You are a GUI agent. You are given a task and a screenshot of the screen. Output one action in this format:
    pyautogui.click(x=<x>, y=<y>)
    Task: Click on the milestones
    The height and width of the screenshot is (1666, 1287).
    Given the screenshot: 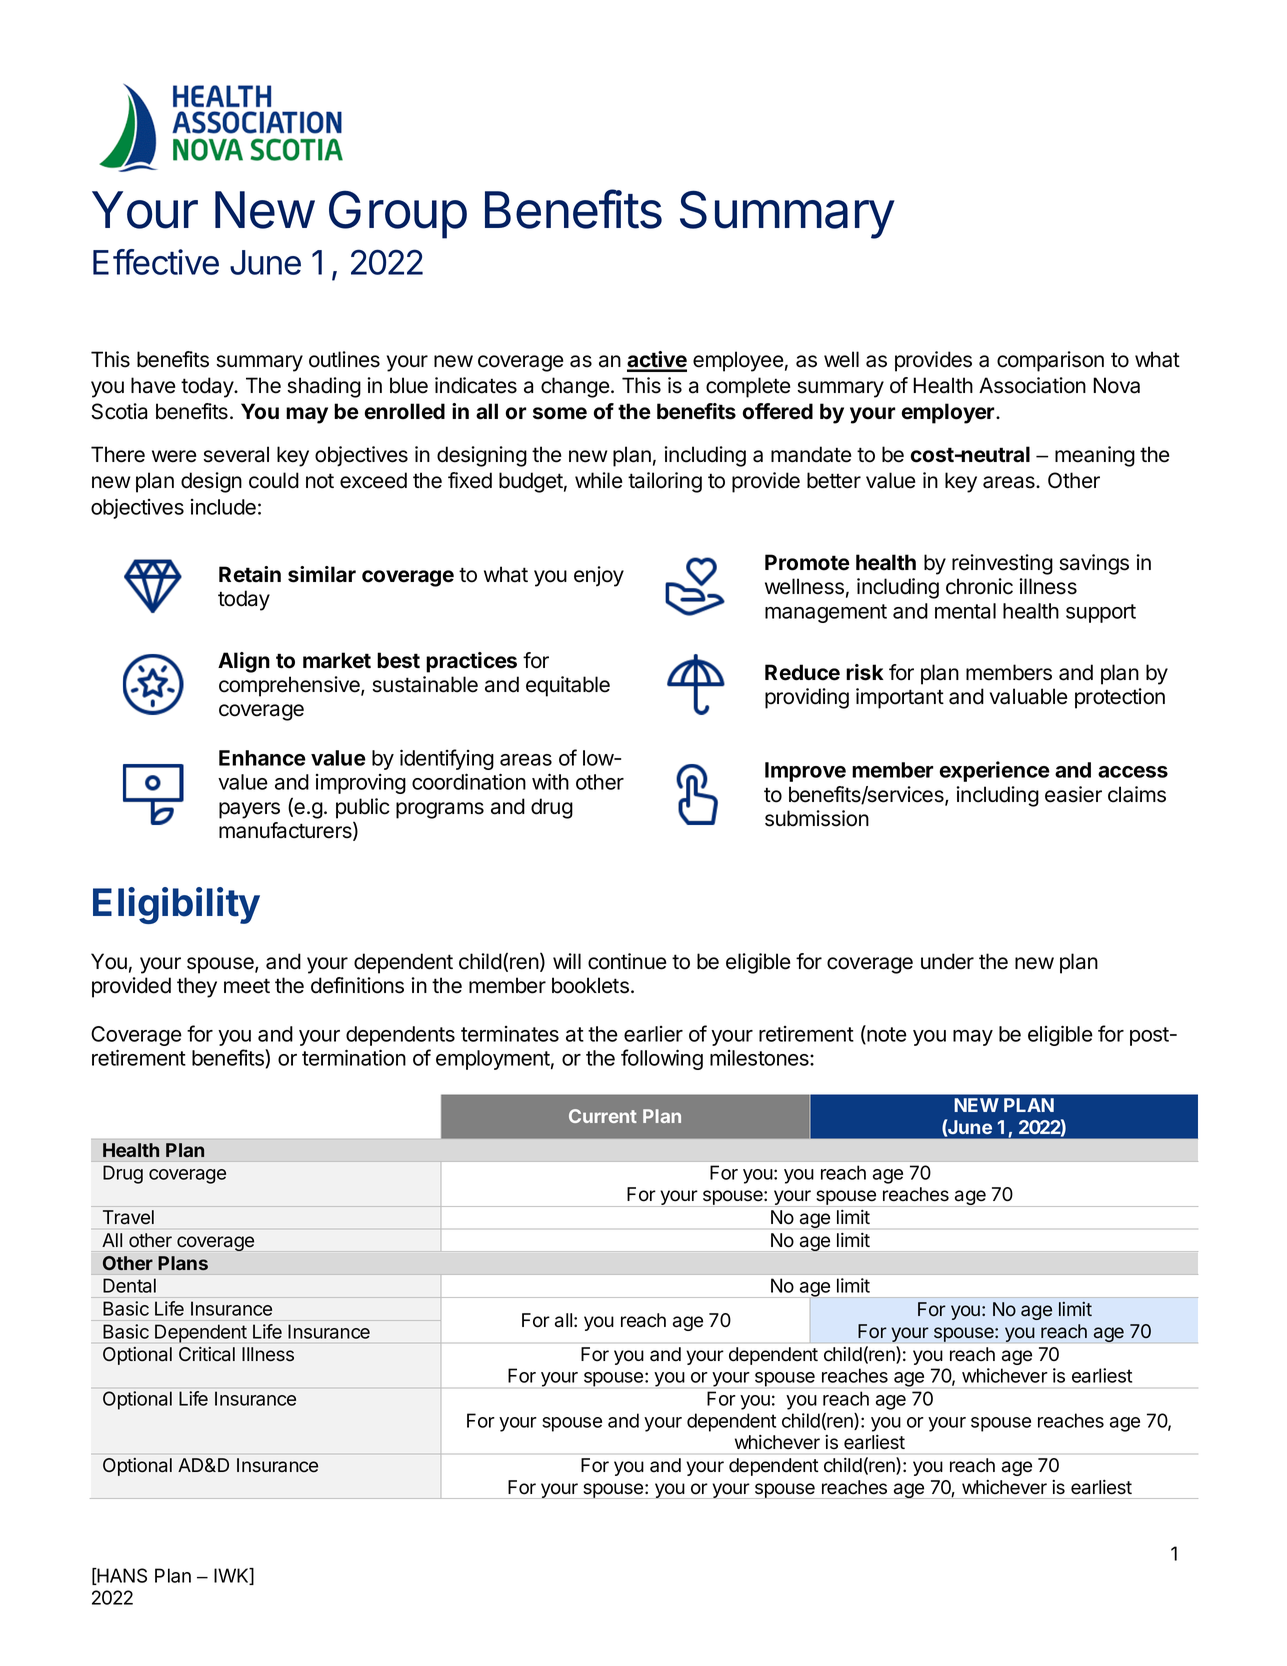 What is the action you would take?
    pyautogui.click(x=760, y=1058)
